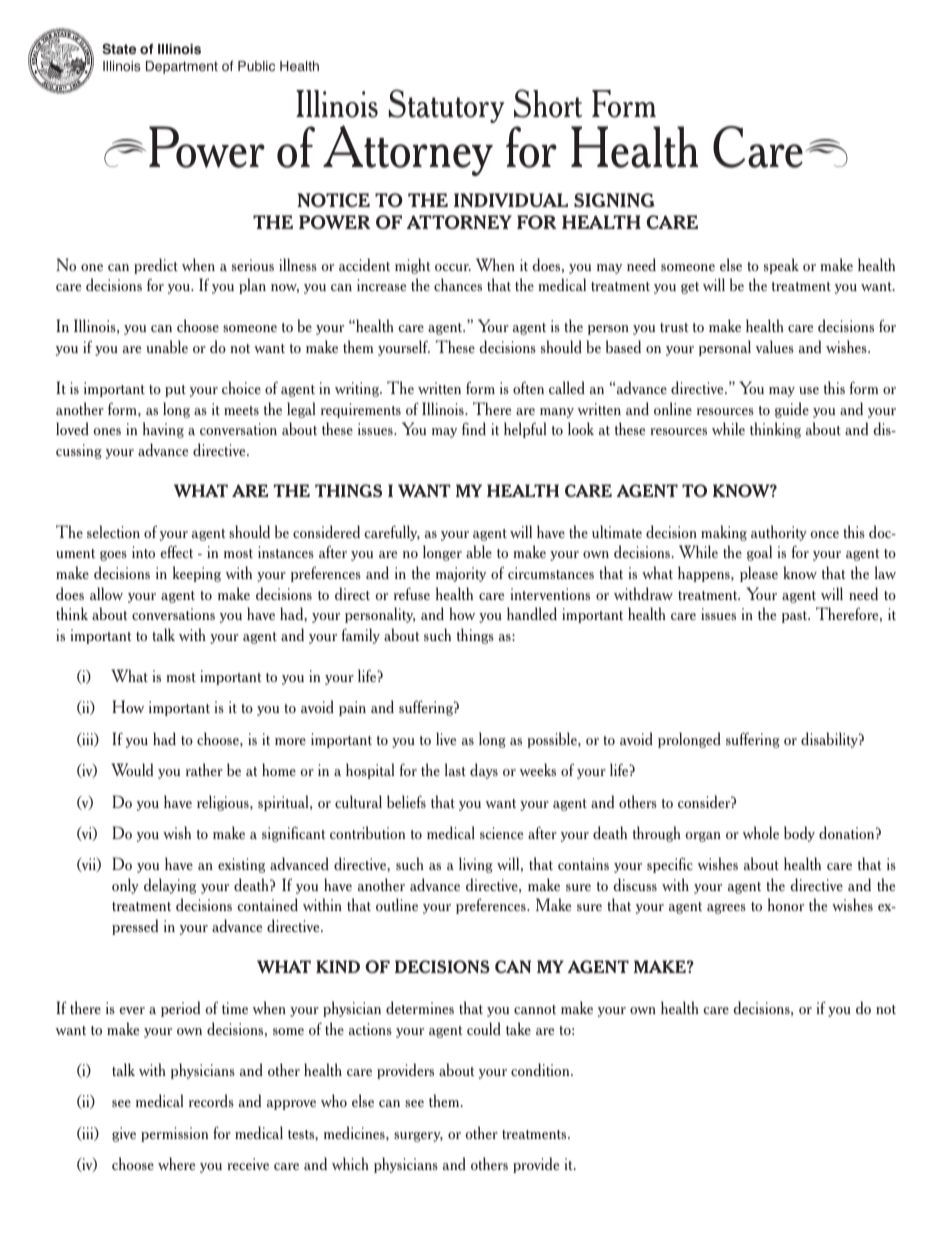 This screenshot has height=1233, width=952. I want to click on find, so click(474, 428).
